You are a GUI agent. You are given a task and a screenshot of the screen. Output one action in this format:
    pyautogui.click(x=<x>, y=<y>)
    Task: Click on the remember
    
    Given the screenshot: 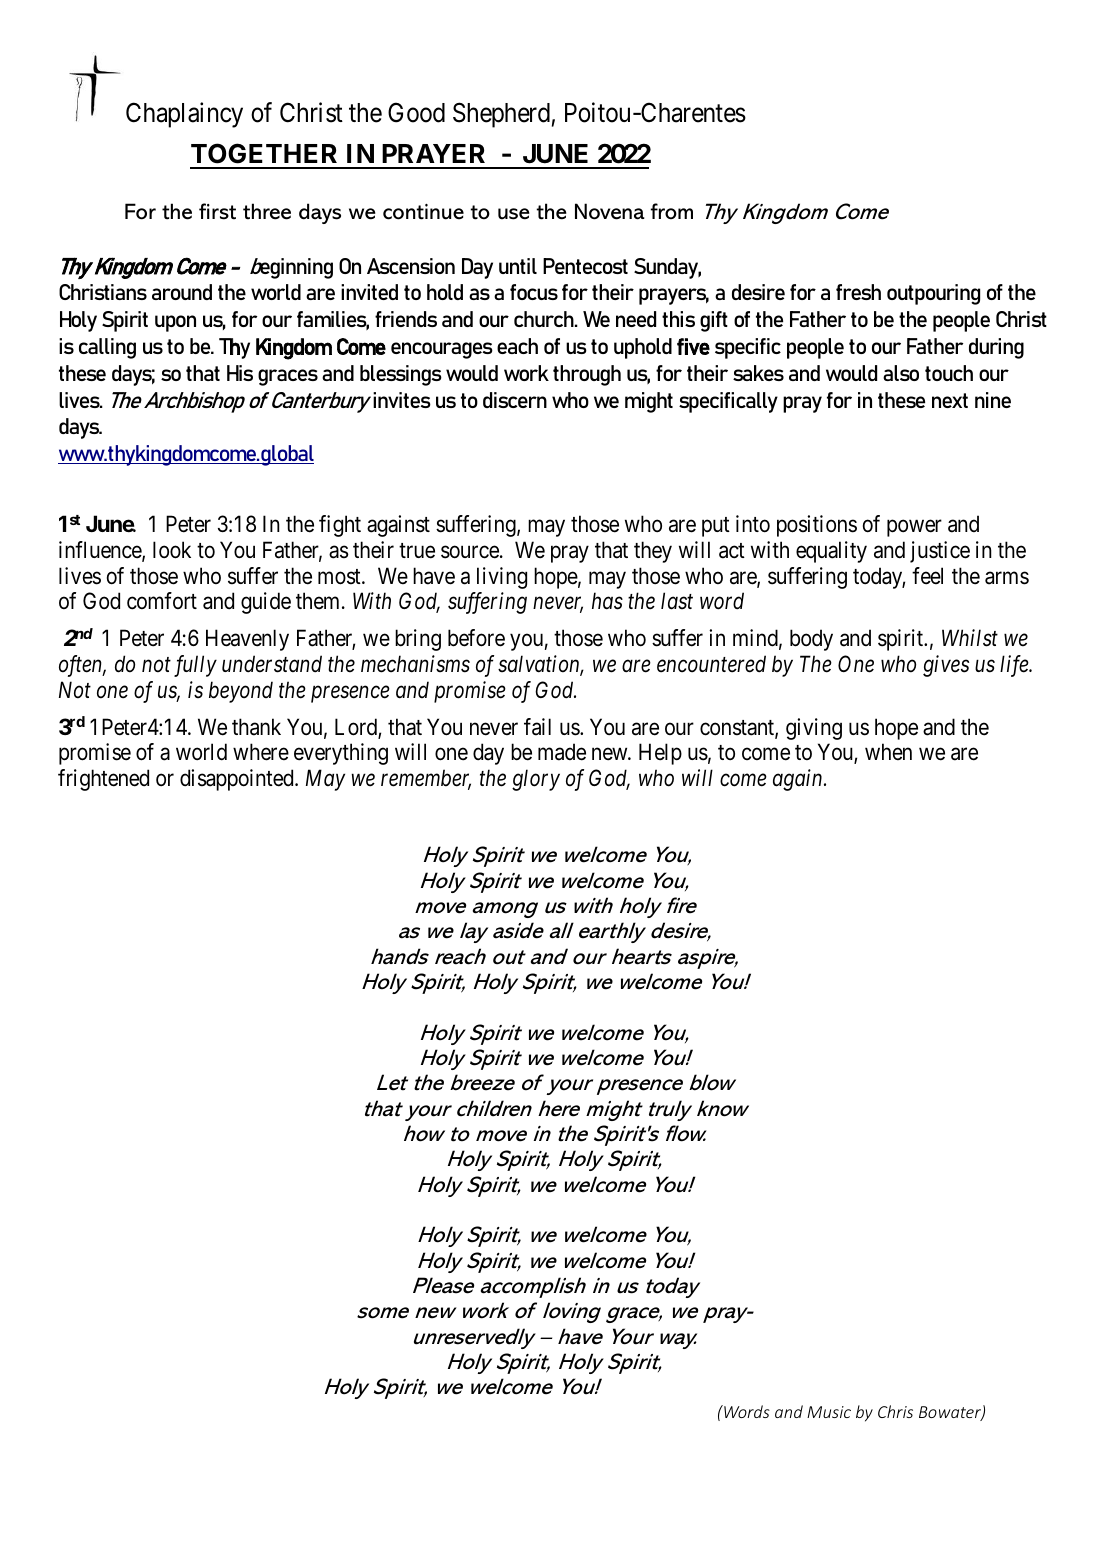 What is the action you would take?
    pyautogui.click(x=426, y=779)
